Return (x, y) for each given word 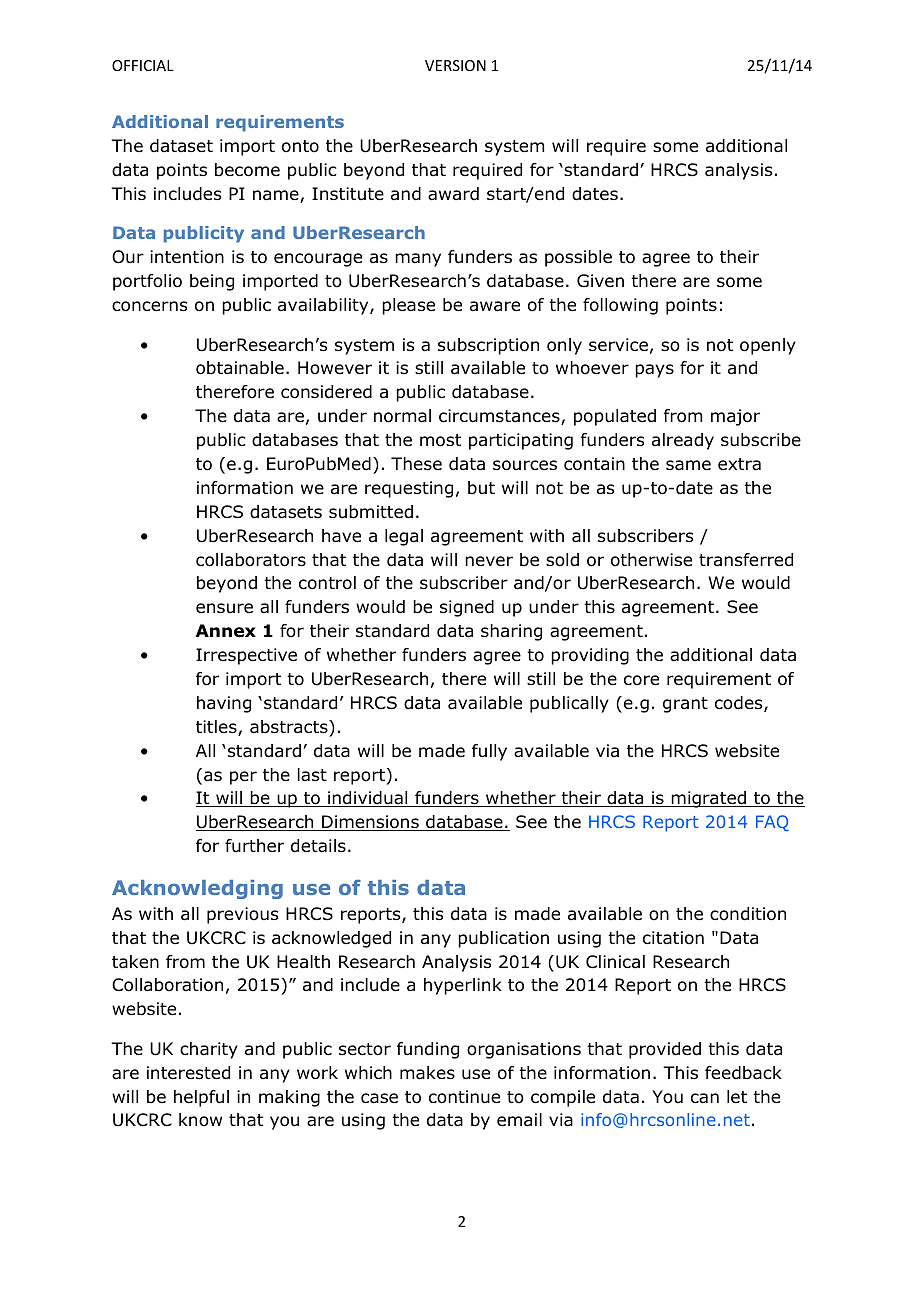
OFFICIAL (143, 65)
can (705, 1098)
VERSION (455, 65)
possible (578, 258)
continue (464, 1097)
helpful (201, 1098)
